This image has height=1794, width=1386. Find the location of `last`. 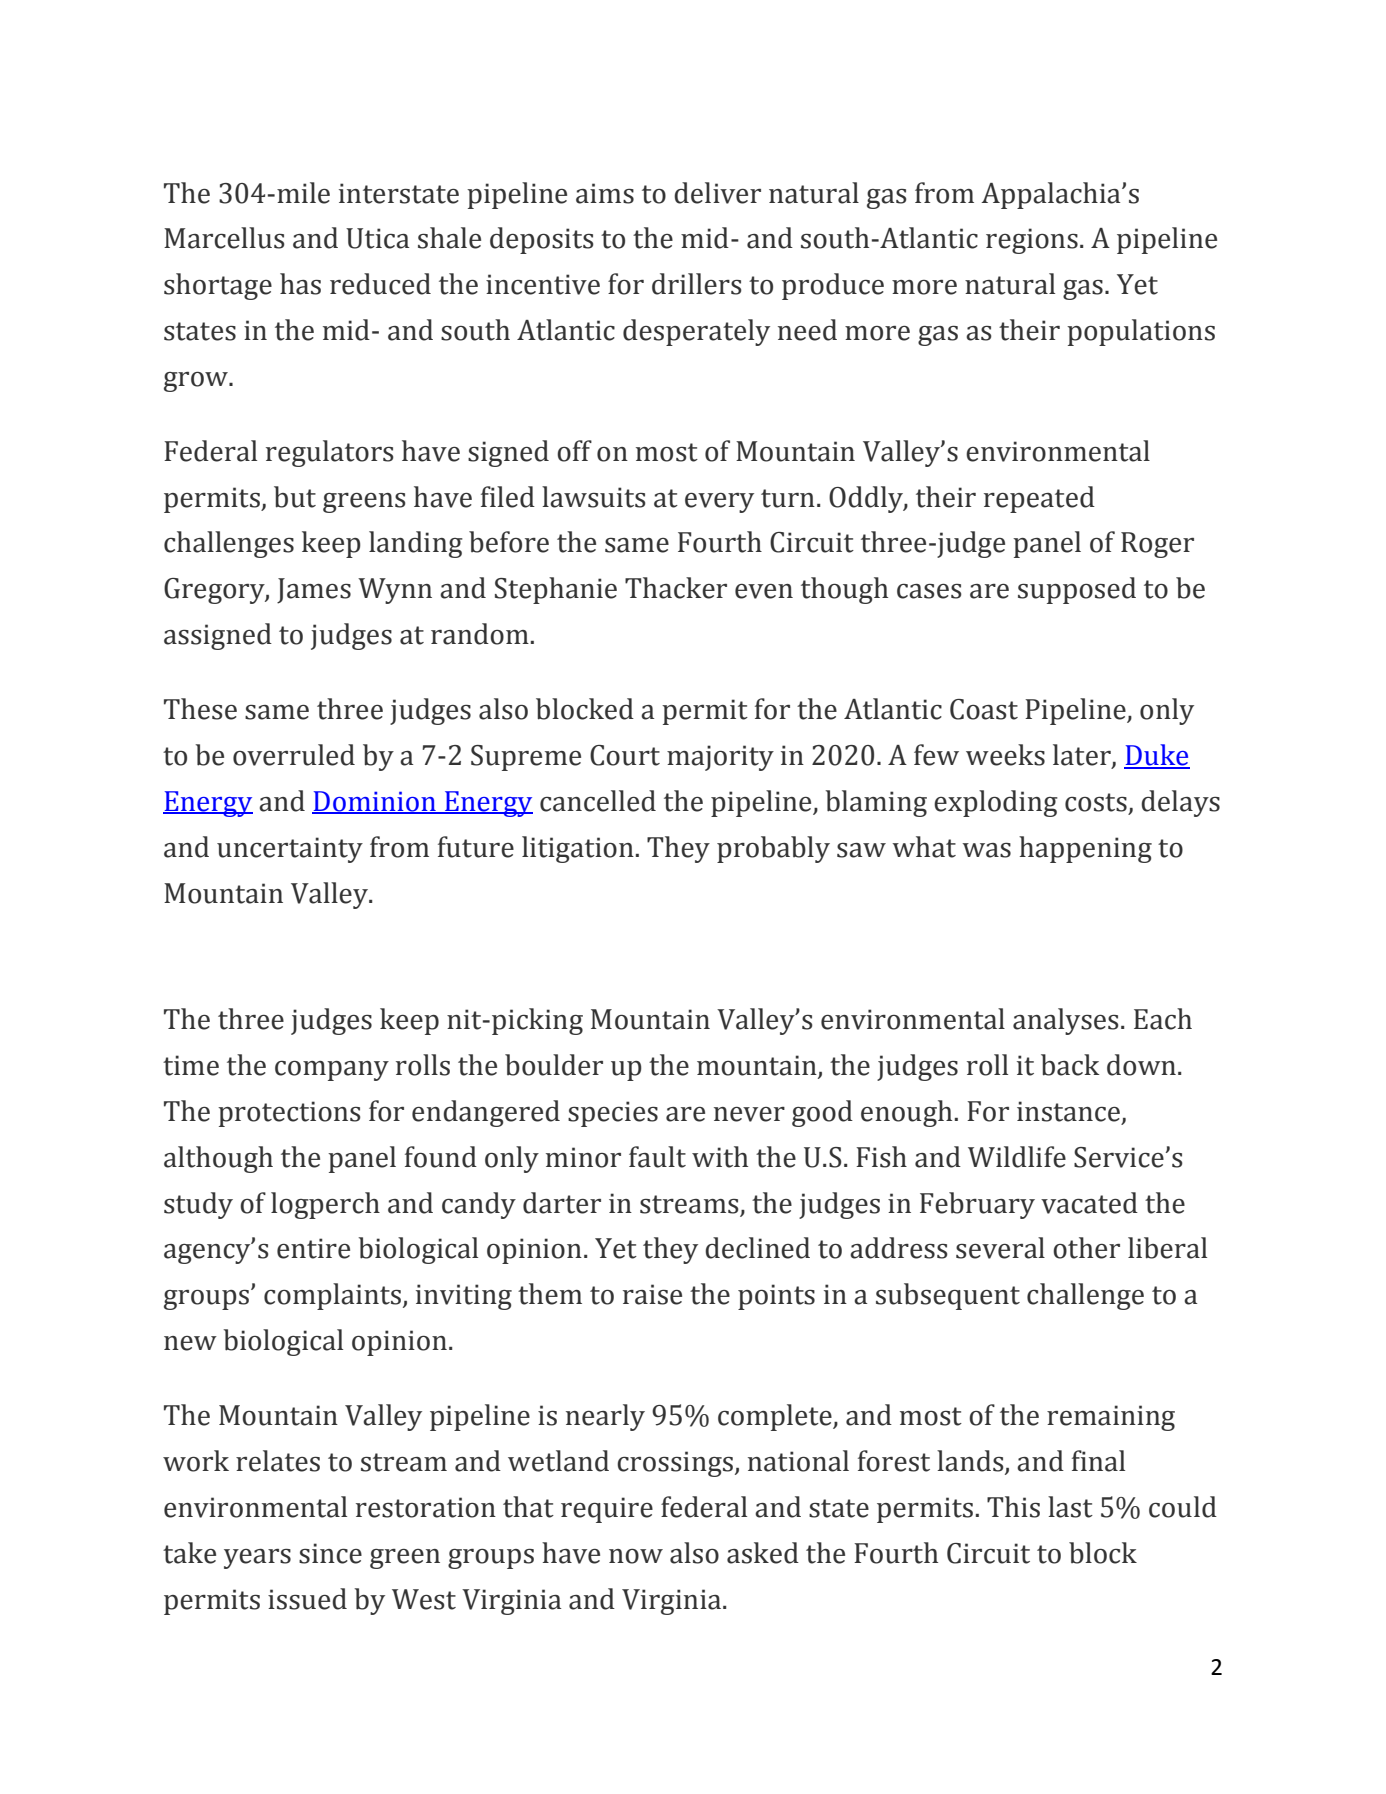

last is located at coordinates (1070, 1507).
